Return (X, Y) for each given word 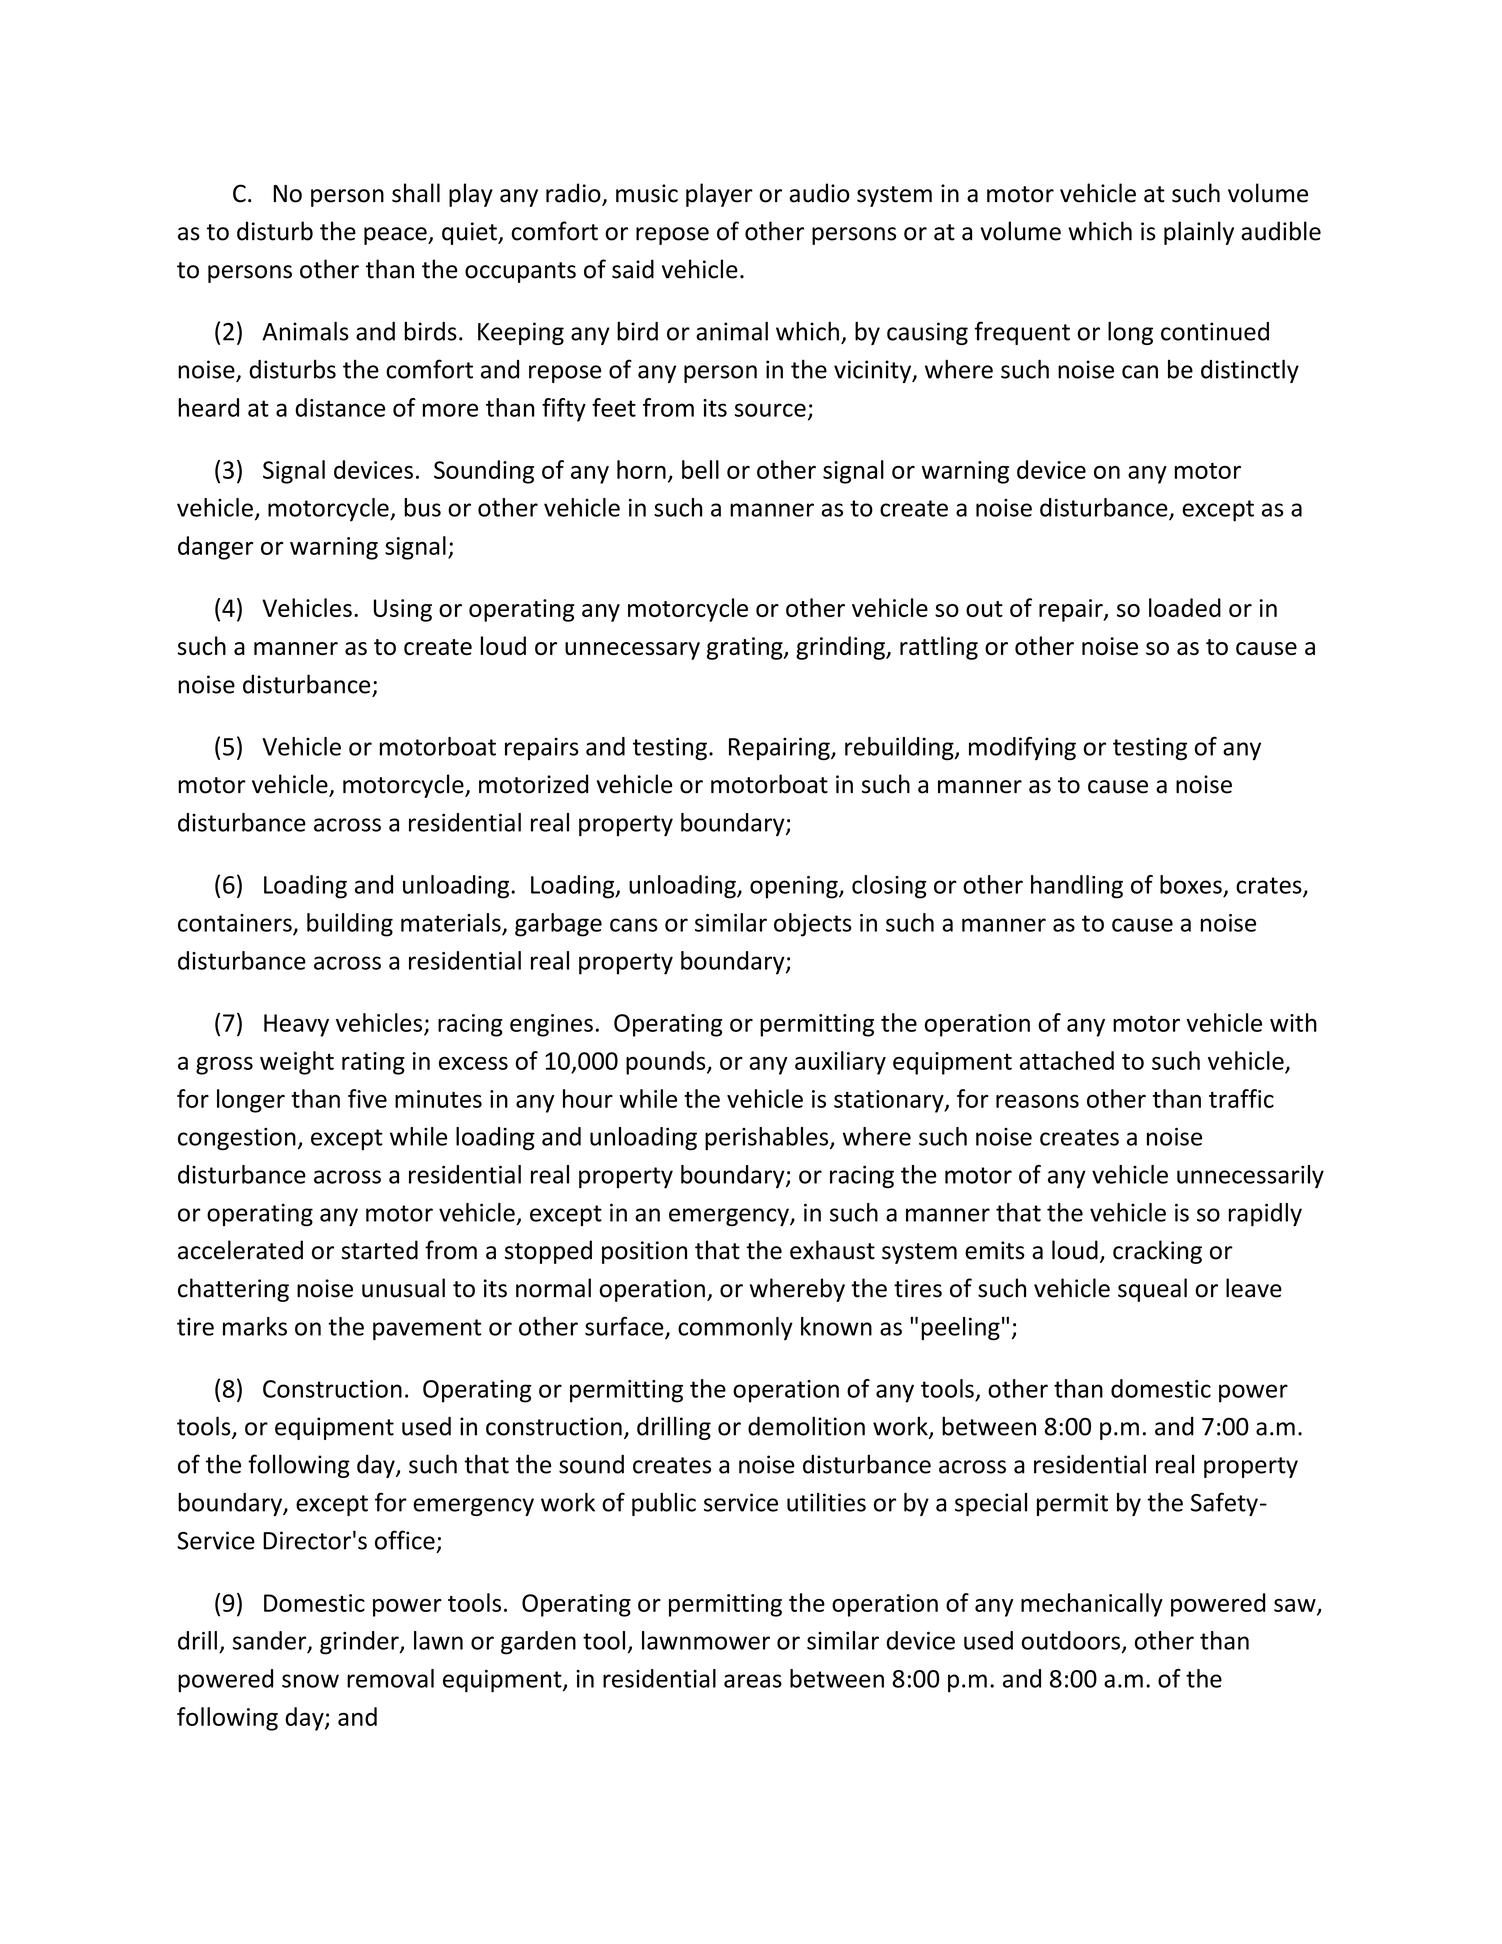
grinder (360, 1643)
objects (813, 925)
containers (236, 924)
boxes (1191, 884)
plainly (1199, 233)
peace (396, 236)
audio (819, 193)
